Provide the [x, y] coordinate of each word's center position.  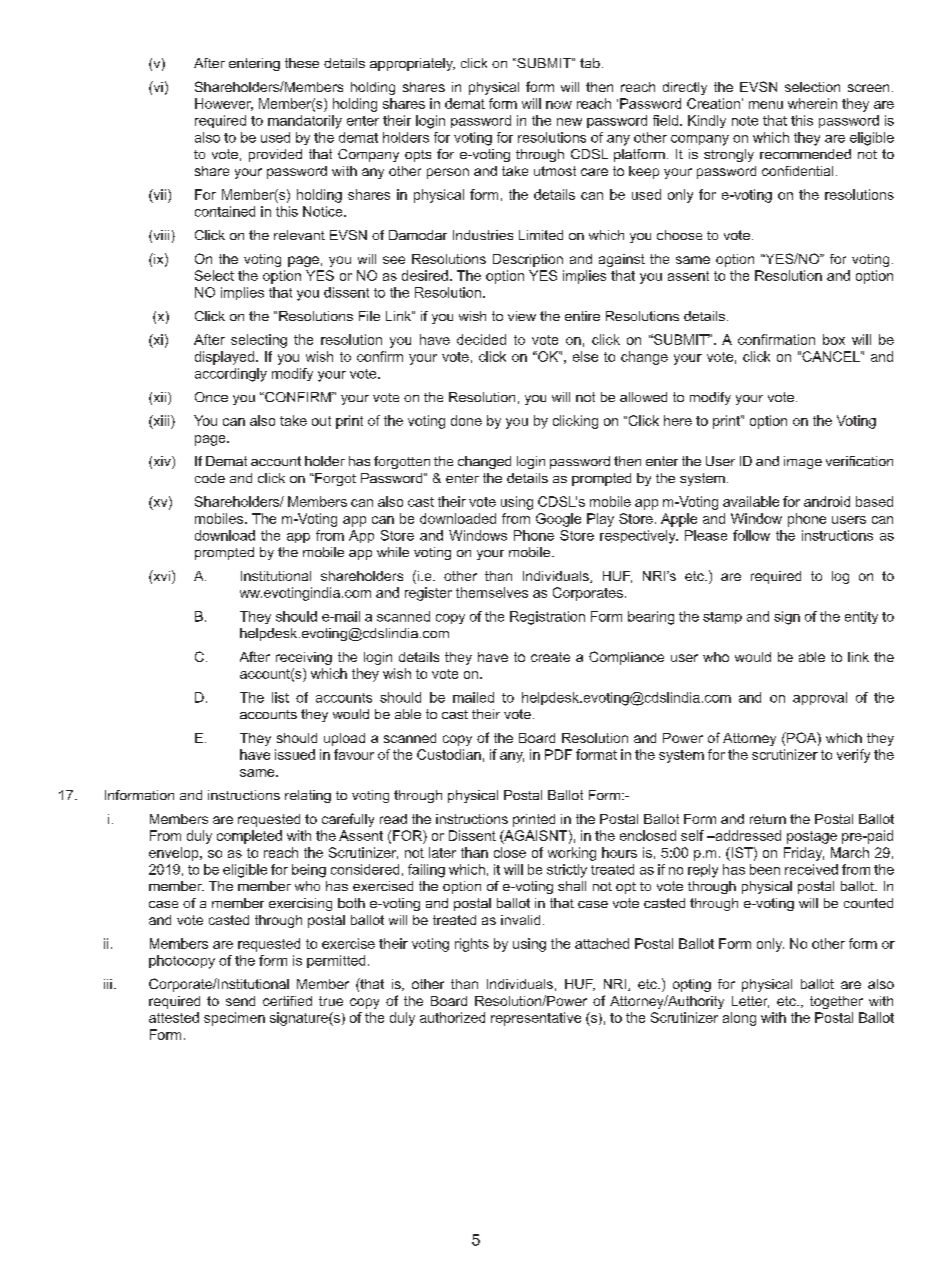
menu [766, 105]
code [210, 478]
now [559, 105]
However [224, 104]
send [240, 1001]
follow [751, 535]
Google [558, 520]
